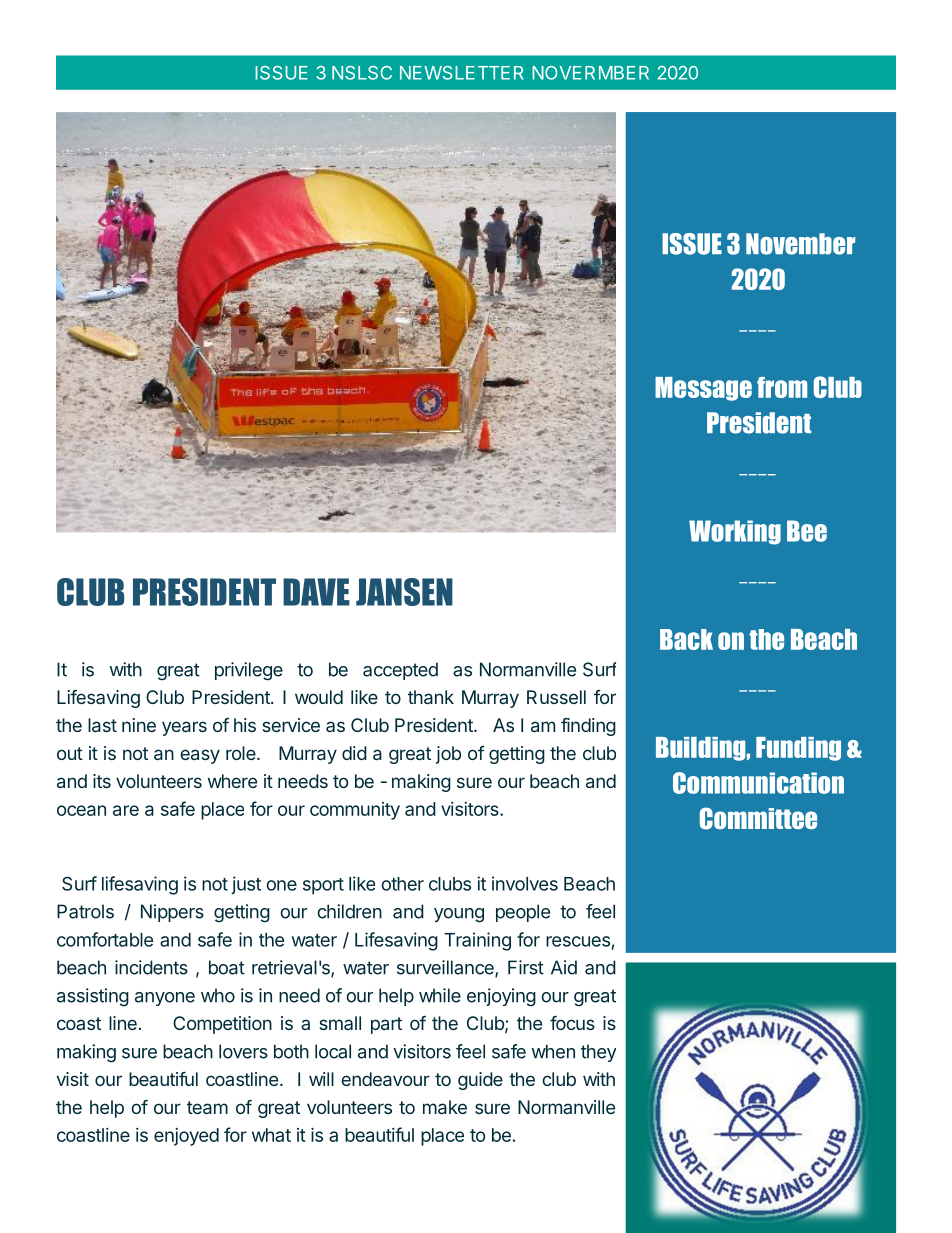  I want to click on November, so click(800, 244).
